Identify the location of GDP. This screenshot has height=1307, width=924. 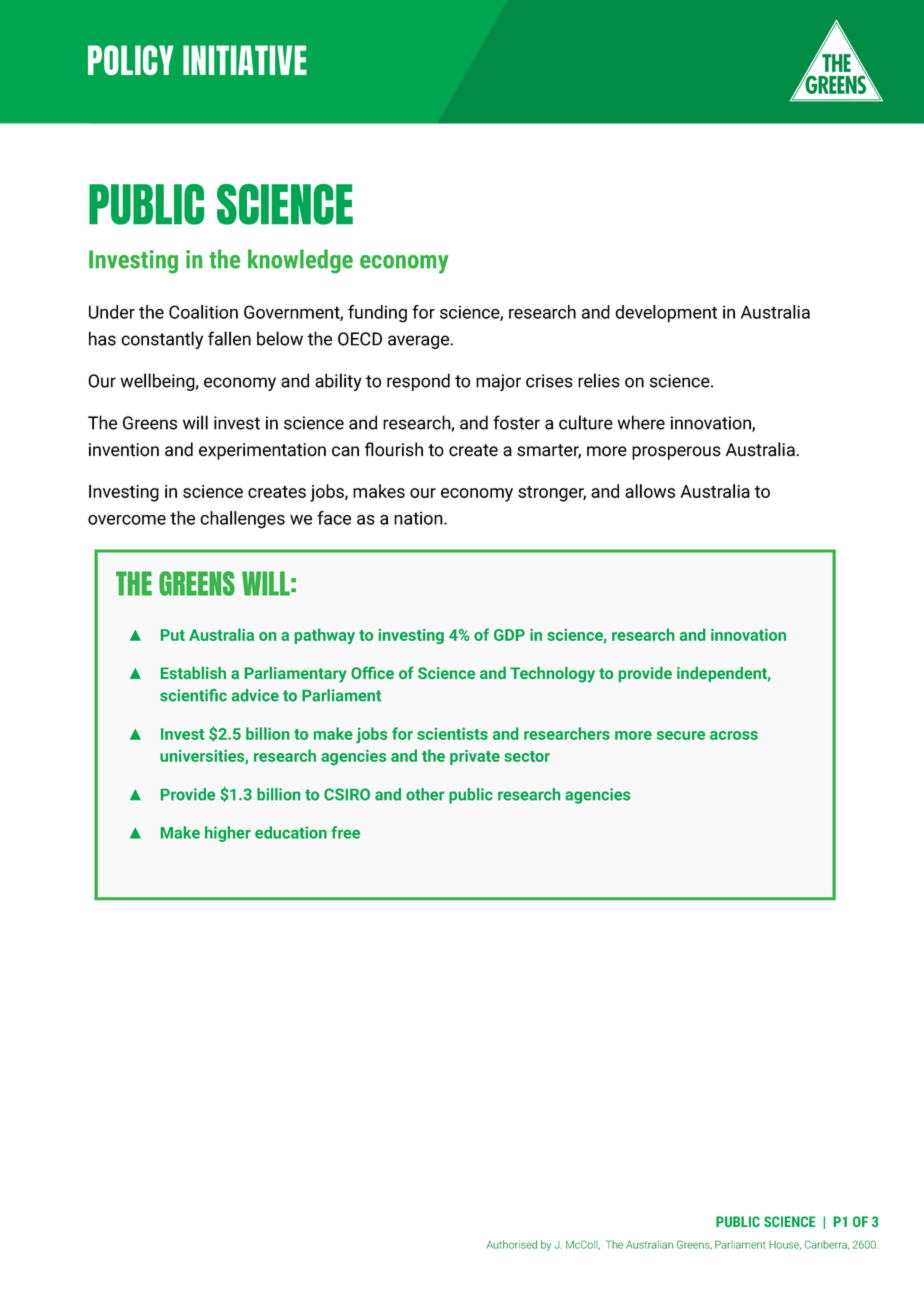
(509, 635).
